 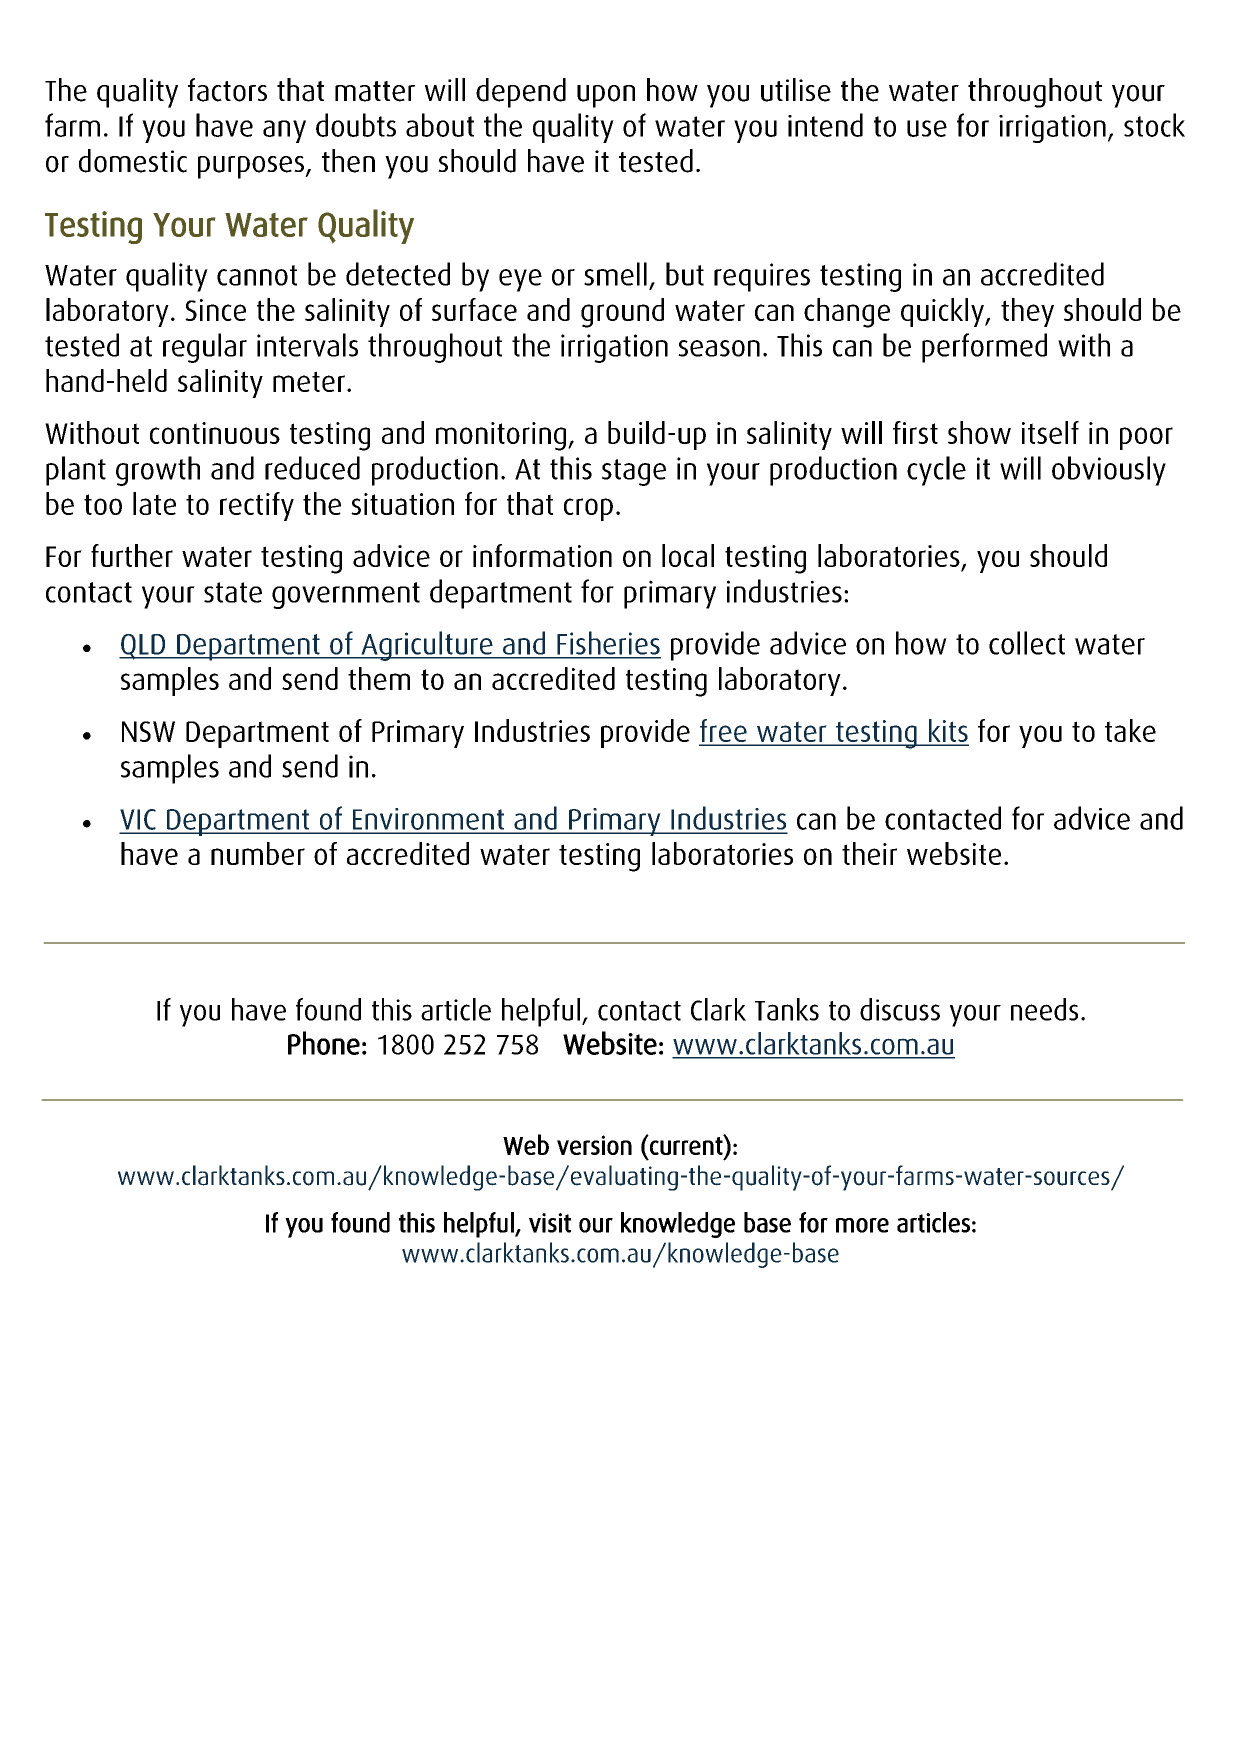 What do you see at coordinates (550, 1223) in the screenshot?
I see `visit` at bounding box center [550, 1223].
